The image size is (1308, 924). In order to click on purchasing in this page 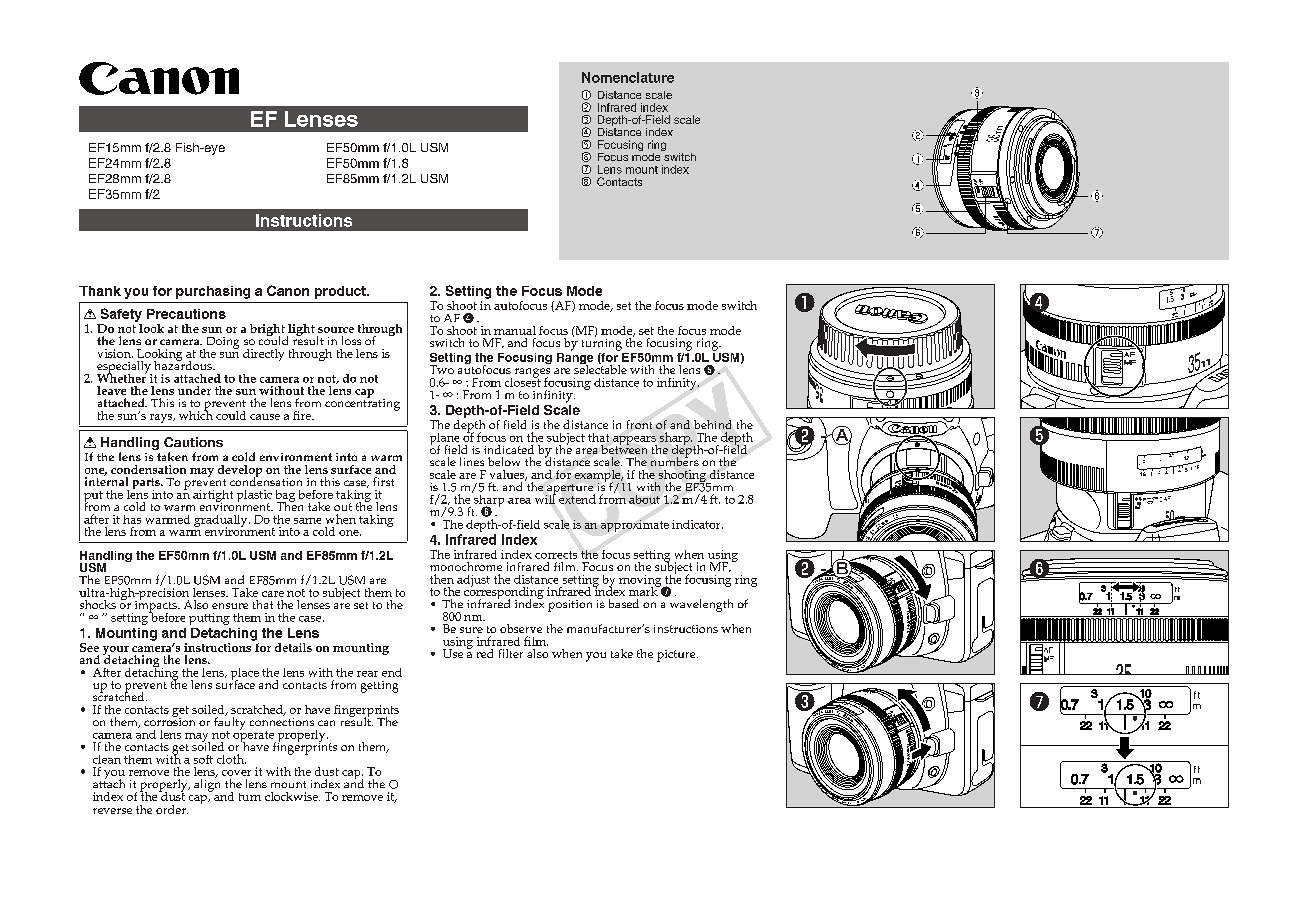, I will do `click(213, 292)`.
